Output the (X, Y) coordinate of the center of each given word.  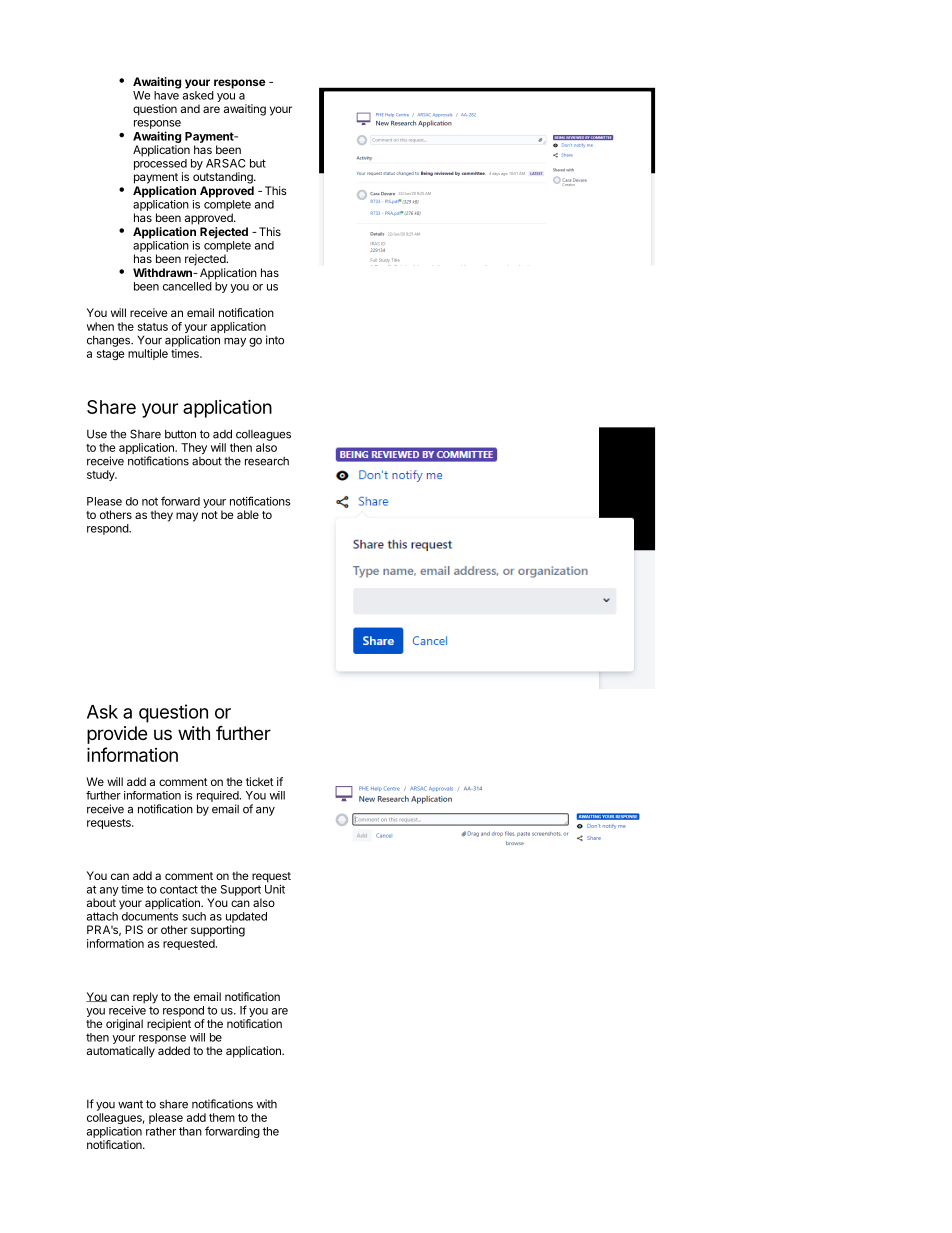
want (130, 1104)
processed (160, 164)
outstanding (224, 178)
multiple (148, 354)
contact (179, 889)
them (222, 1117)
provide (117, 735)
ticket (260, 781)
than (190, 1131)
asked (198, 95)
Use (97, 434)
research (267, 461)
